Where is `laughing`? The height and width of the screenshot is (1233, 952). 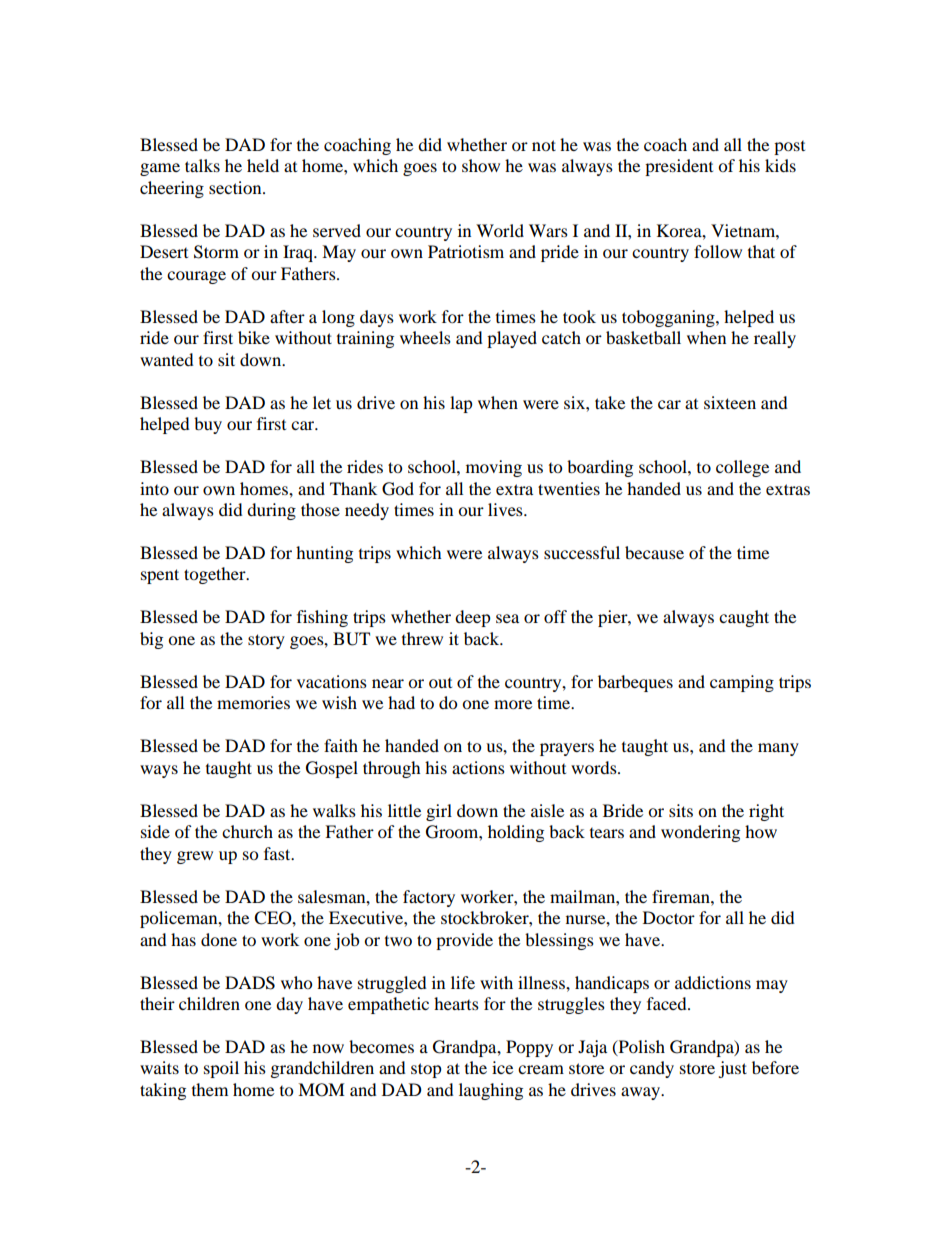
laughing is located at coordinates (491, 1091).
